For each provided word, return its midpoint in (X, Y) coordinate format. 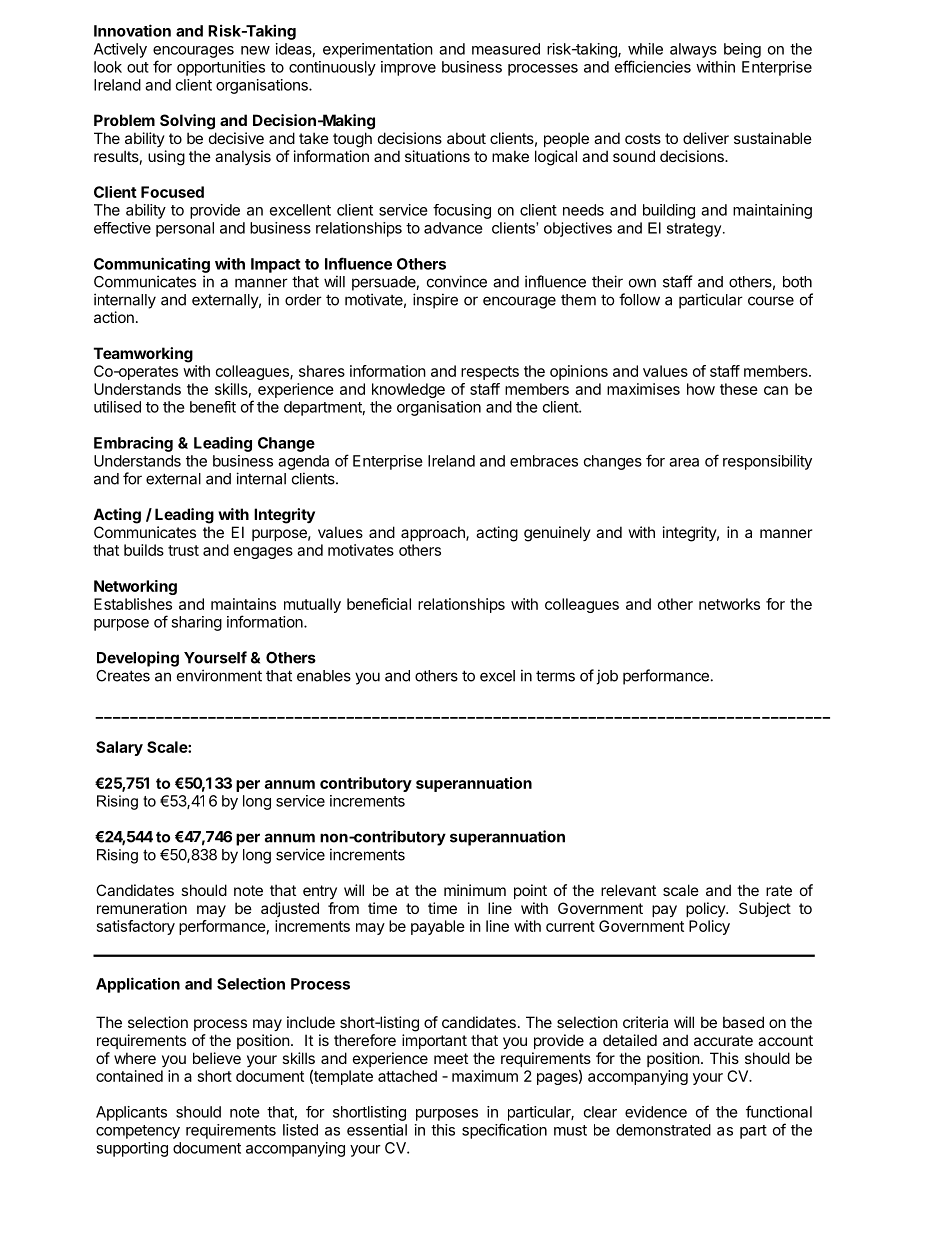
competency (138, 1132)
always (693, 50)
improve (408, 68)
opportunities (221, 68)
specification (504, 1131)
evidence (656, 1112)
